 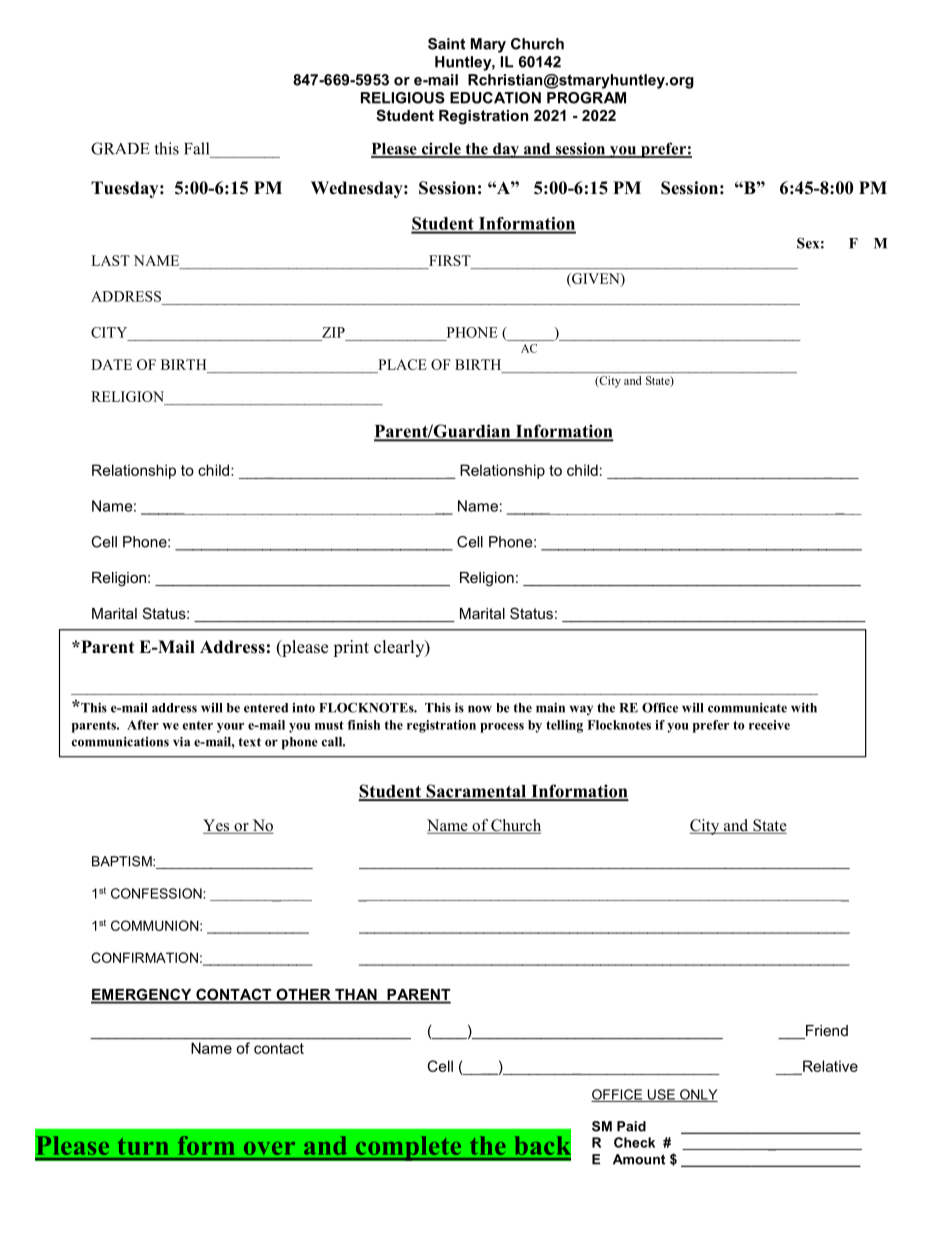 What do you see at coordinates (120, 148) in the image?
I see `GRADE` at bounding box center [120, 148].
